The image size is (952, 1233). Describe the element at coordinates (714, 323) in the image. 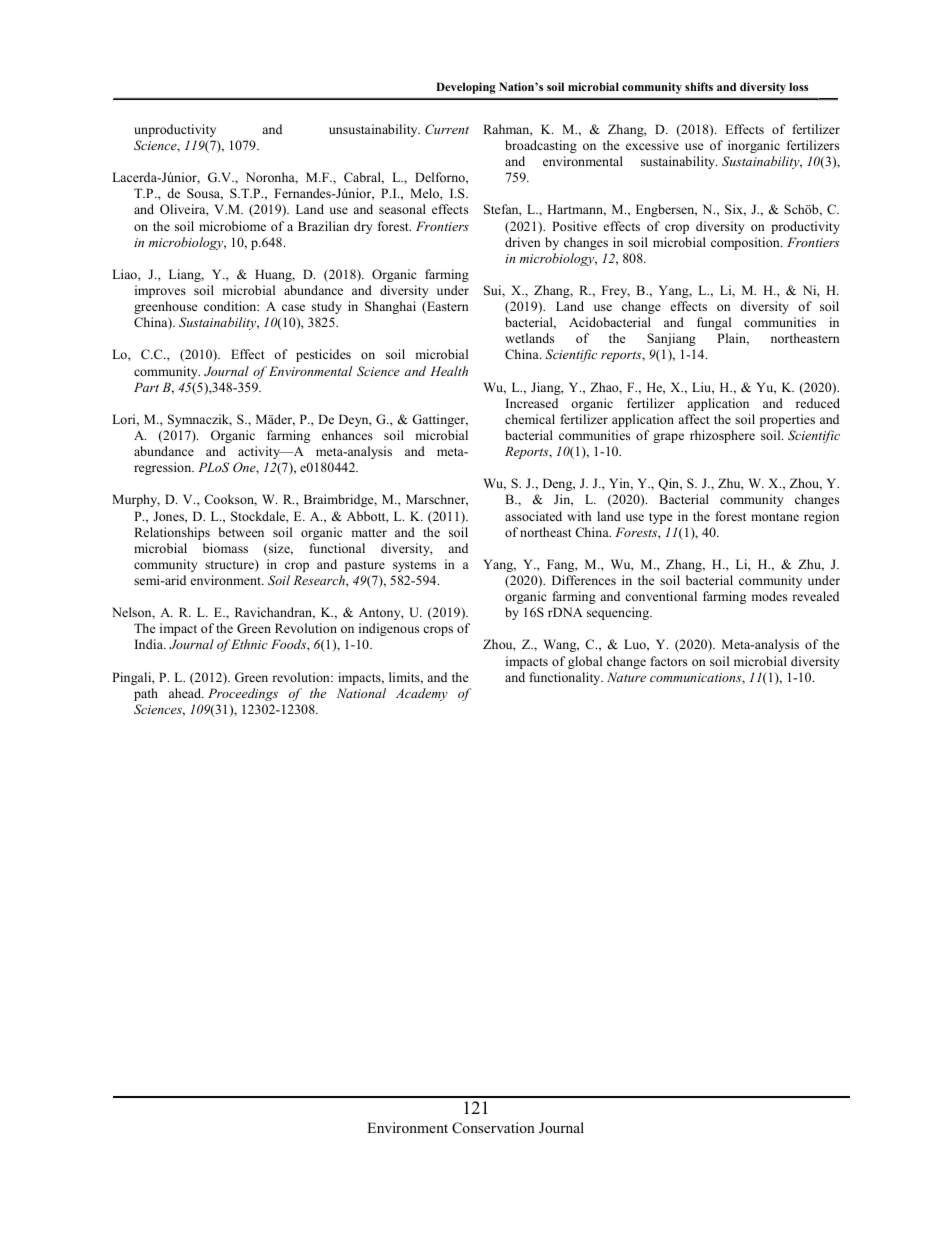

I see `fungal` at that location.
